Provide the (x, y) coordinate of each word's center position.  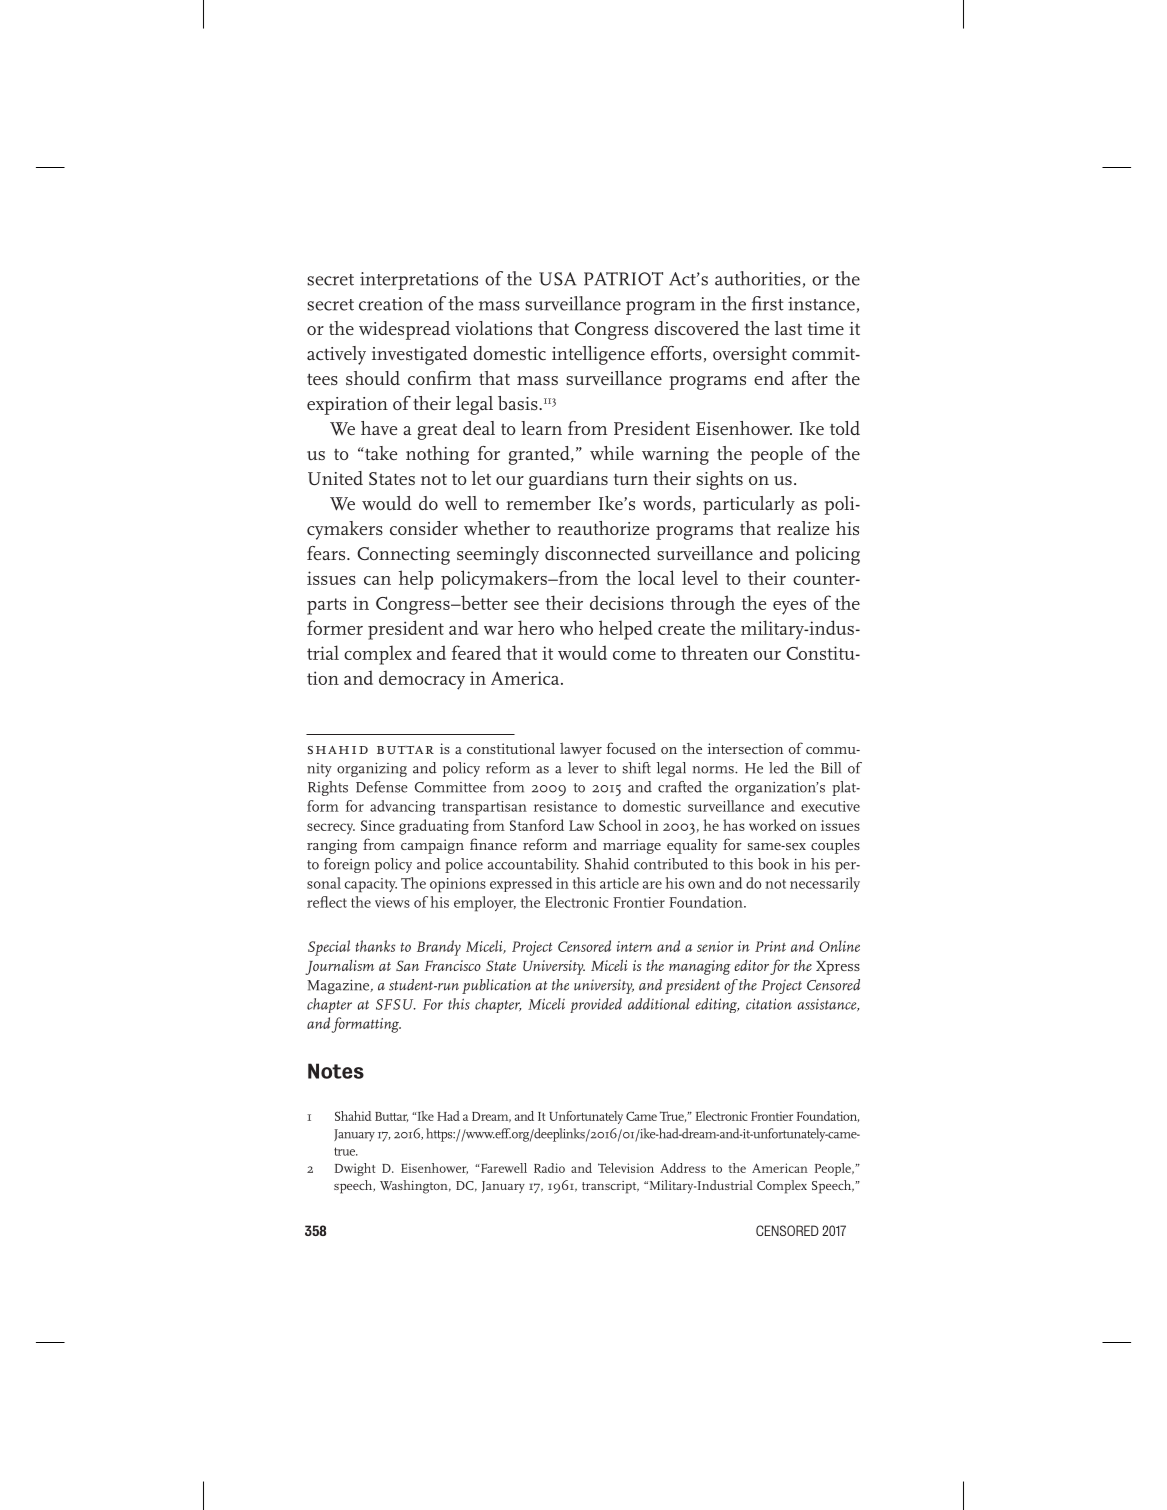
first (768, 303)
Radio (549, 1168)
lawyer (581, 750)
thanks (375, 946)
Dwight (355, 1169)
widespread (404, 330)
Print (770, 946)
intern (634, 946)
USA (558, 279)
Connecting (403, 556)
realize (803, 528)
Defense (382, 787)
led (778, 768)
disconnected (598, 553)
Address (683, 1168)
